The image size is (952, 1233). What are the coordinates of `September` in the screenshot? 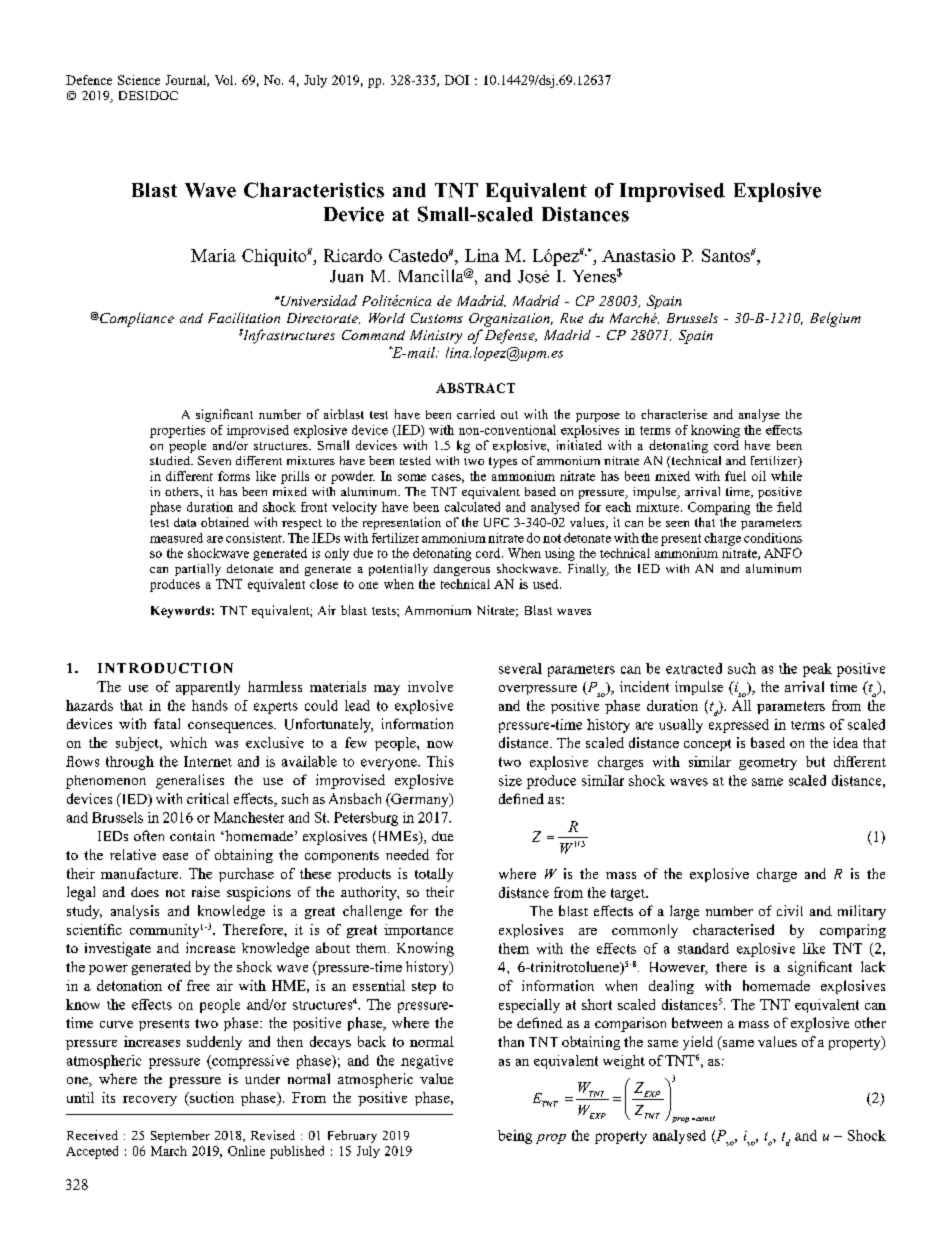 It's located at (180, 1136).
